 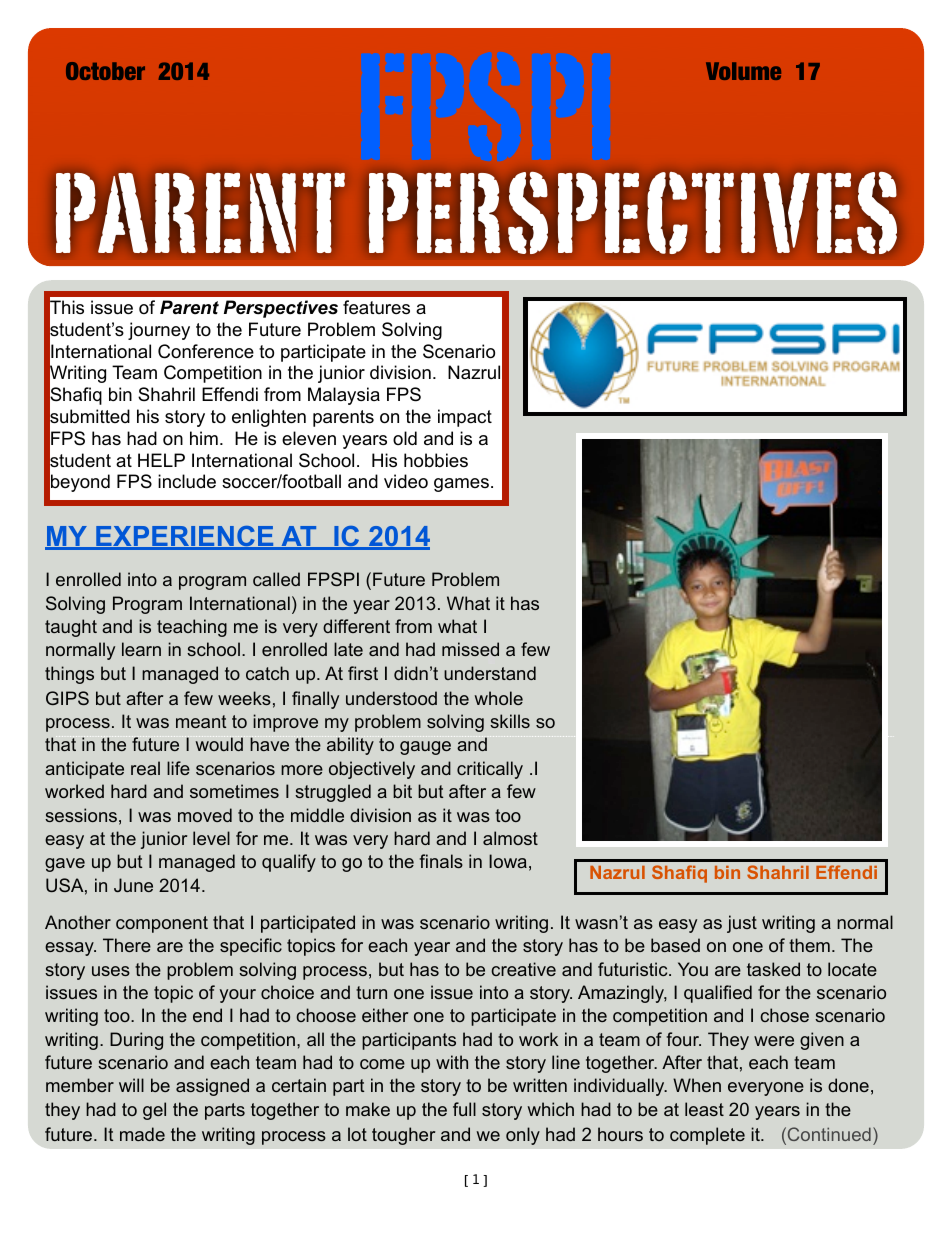 What do you see at coordinates (461, 485) in the document?
I see `games` at bounding box center [461, 485].
